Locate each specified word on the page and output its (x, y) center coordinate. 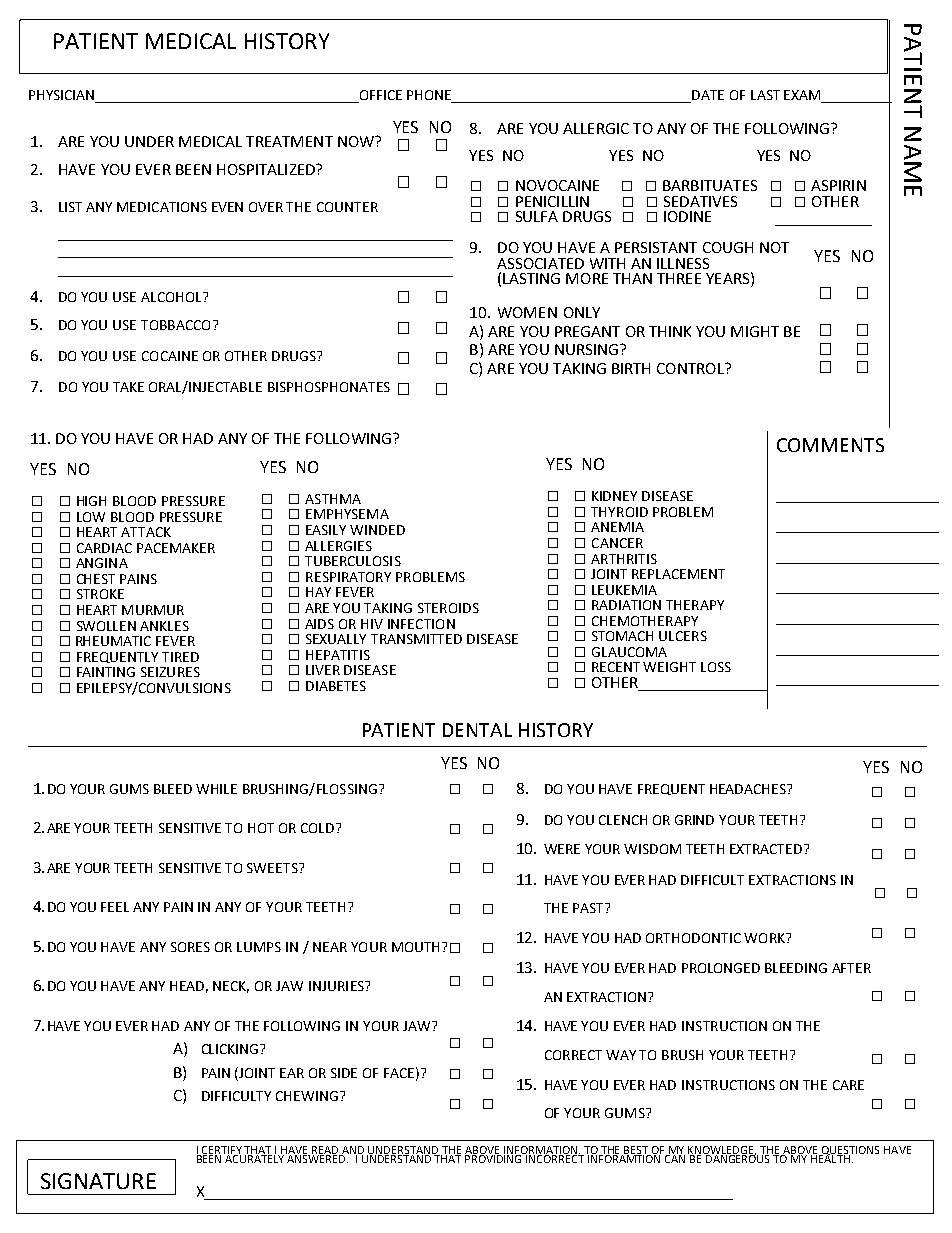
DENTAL (477, 730)
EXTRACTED (767, 849)
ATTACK (146, 532)
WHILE (216, 789)
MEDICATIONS (162, 207)
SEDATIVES (700, 201)
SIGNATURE (98, 1181)
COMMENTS (830, 445)
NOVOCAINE (557, 185)
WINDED (377, 530)
